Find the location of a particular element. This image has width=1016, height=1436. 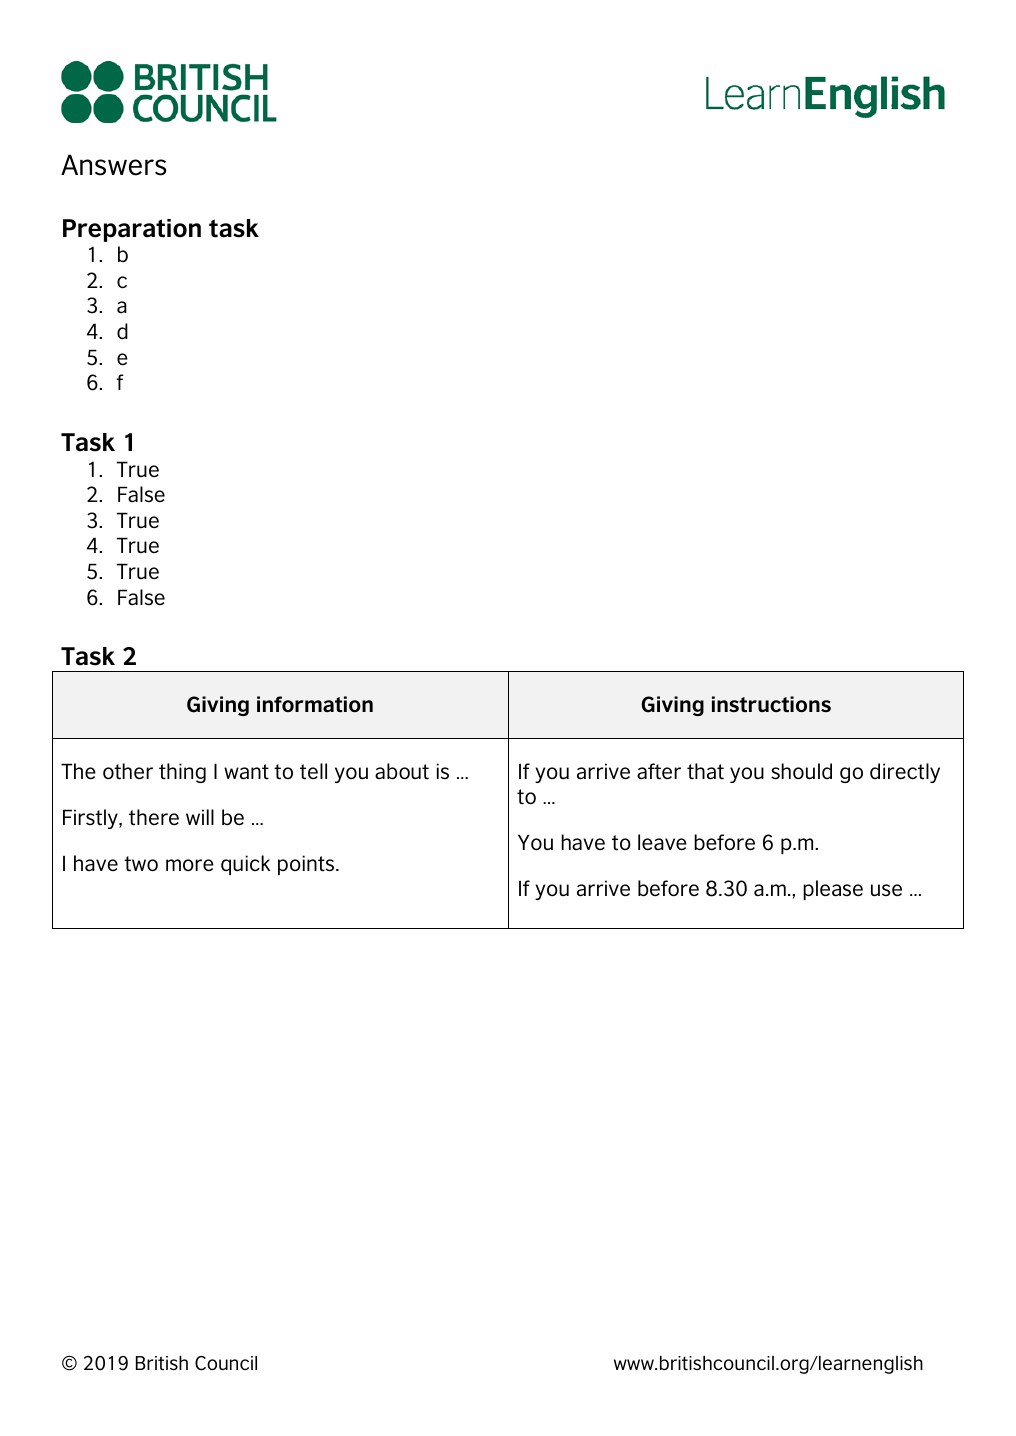

about is located at coordinates (402, 771).
